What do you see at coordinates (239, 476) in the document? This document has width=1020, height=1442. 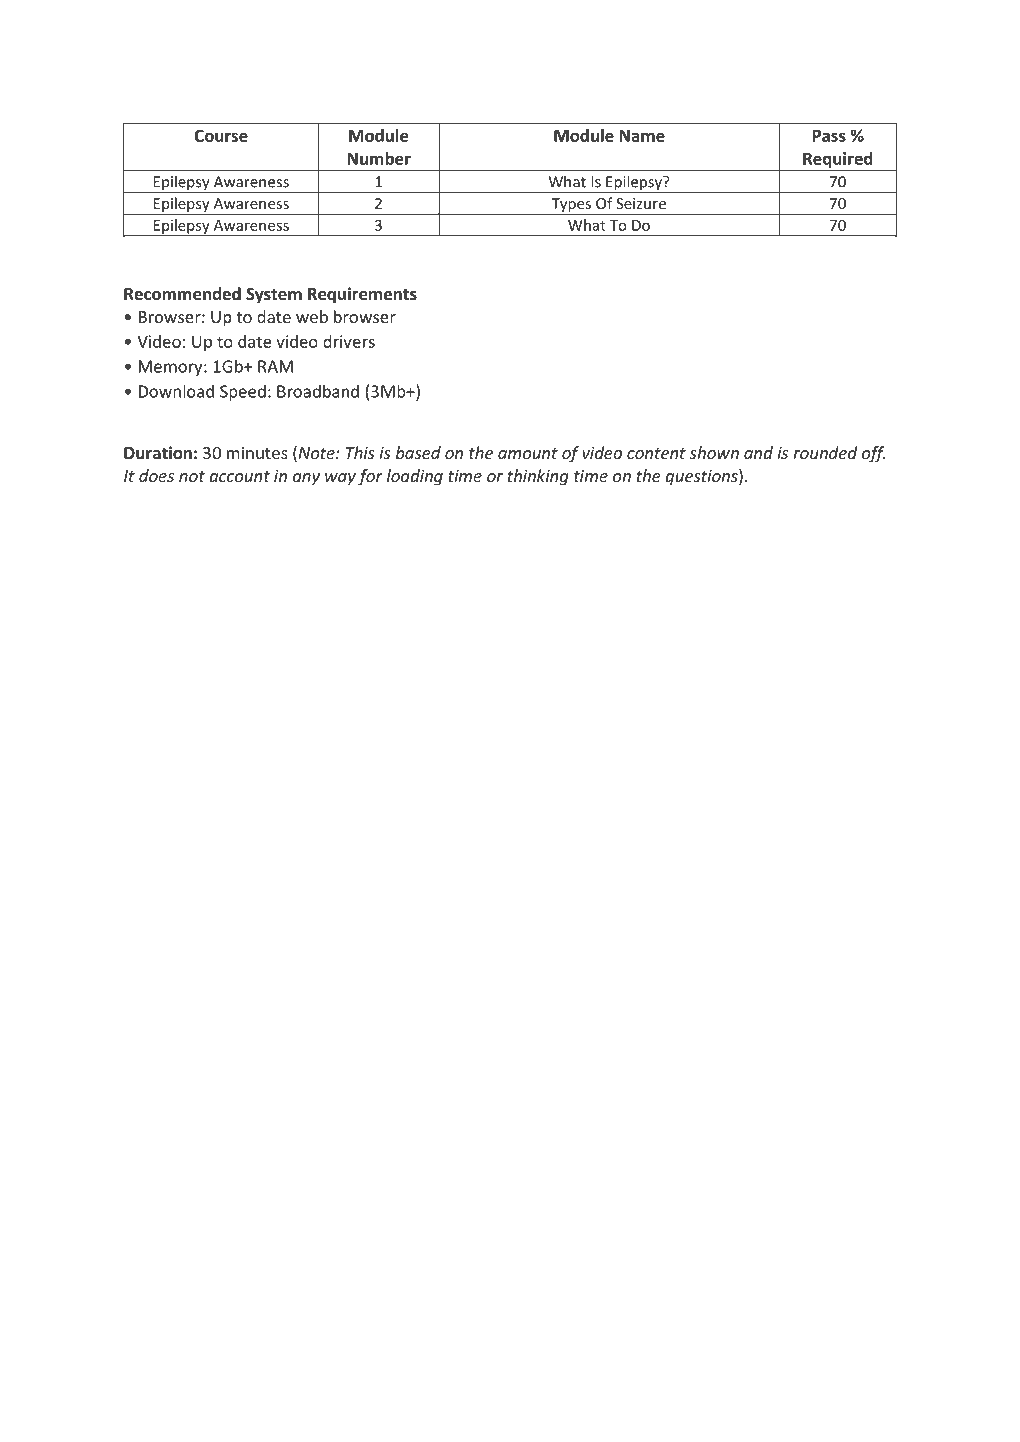 I see `account` at bounding box center [239, 476].
